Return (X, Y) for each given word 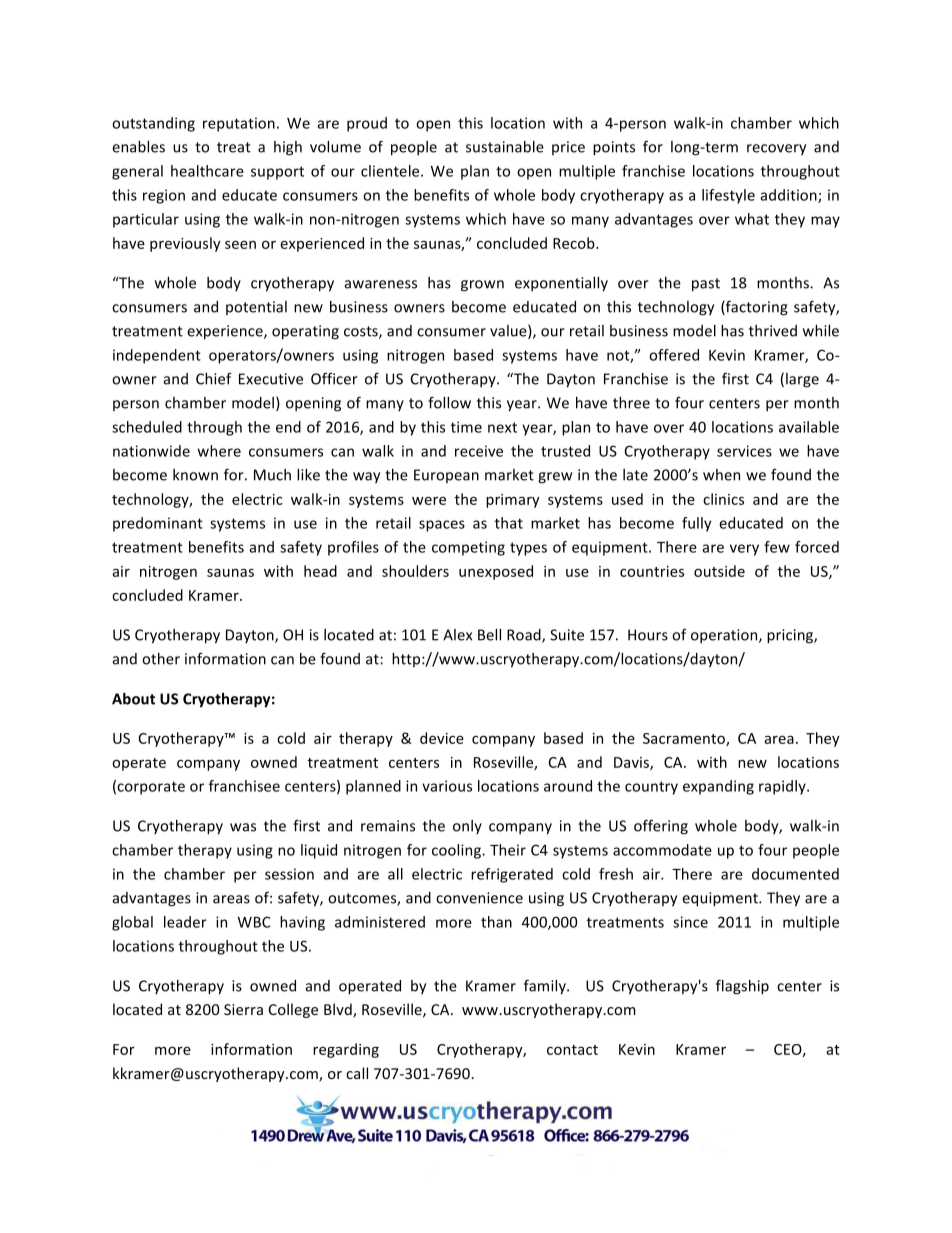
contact (572, 1050)
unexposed (496, 572)
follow (449, 402)
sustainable (505, 147)
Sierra (243, 1009)
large (802, 380)
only (467, 827)
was (243, 827)
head (320, 571)
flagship (742, 987)
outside (719, 571)
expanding (718, 787)
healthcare (207, 171)
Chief (214, 379)
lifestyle (728, 196)
